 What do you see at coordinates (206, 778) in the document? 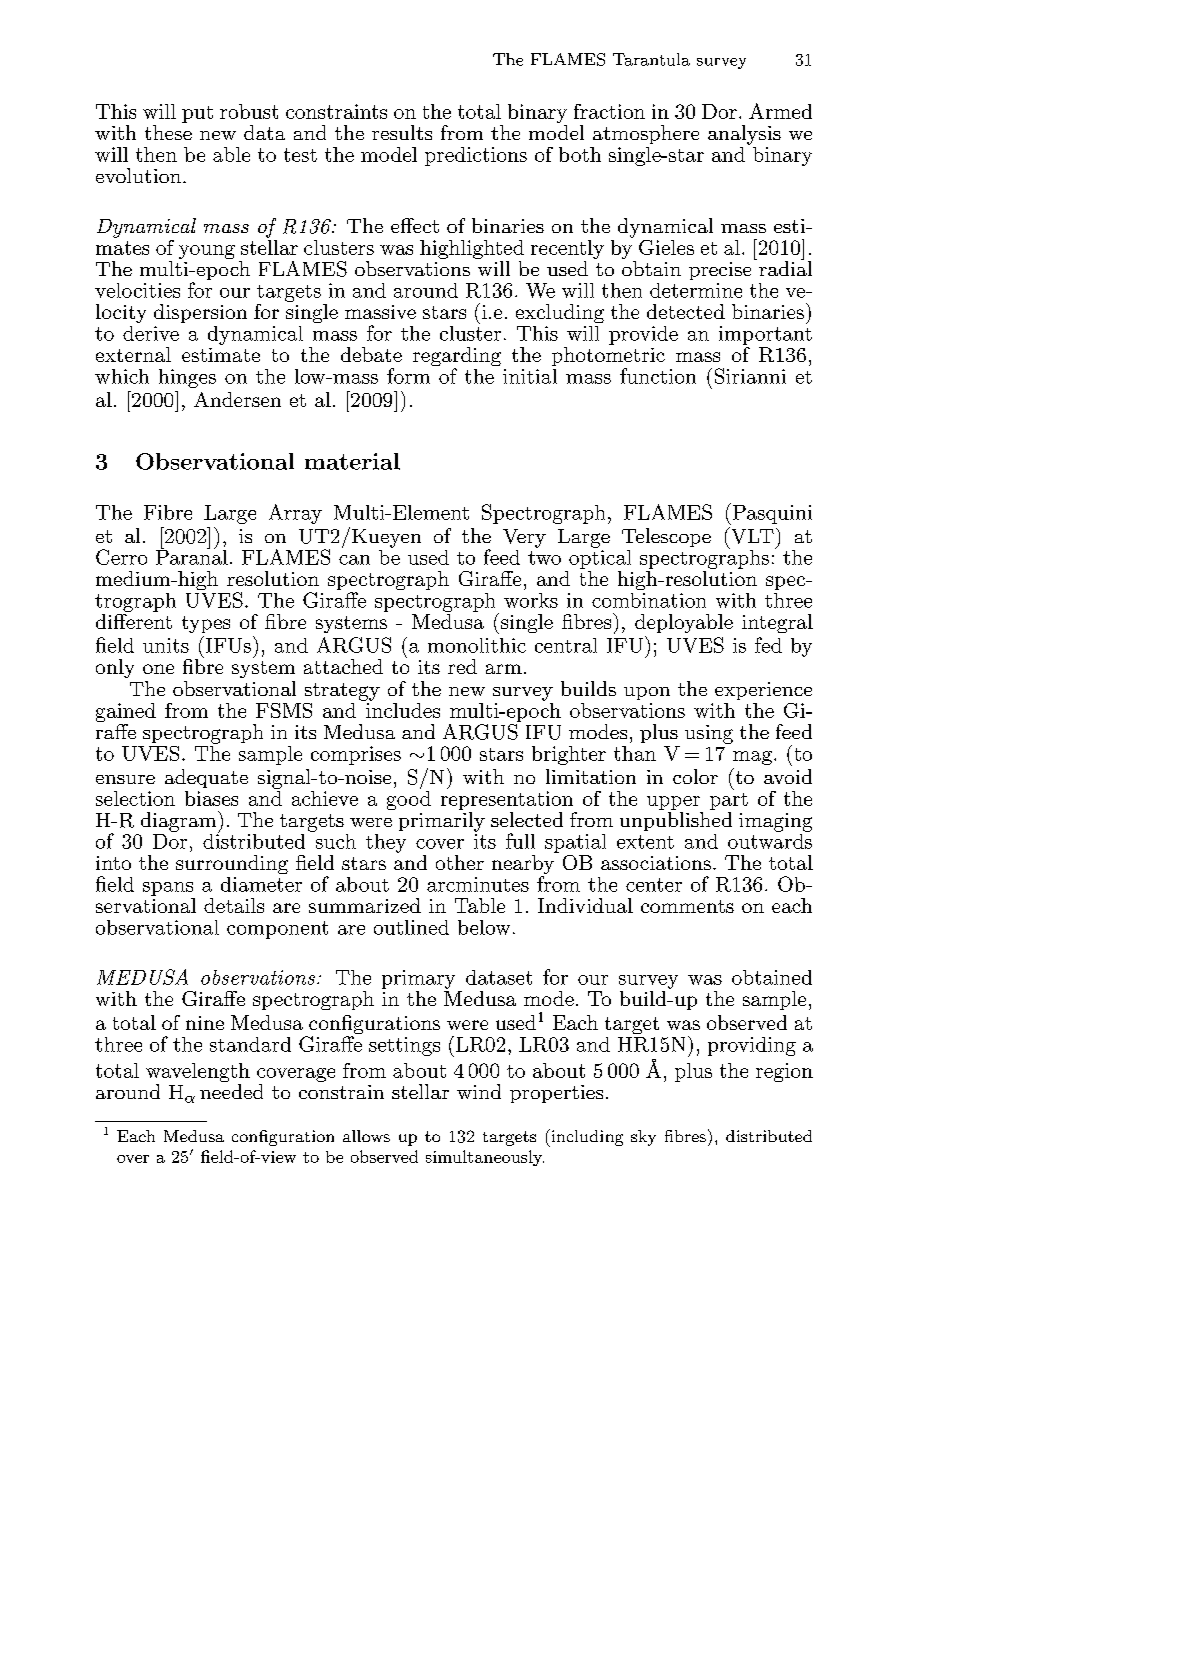
I see `adequate` at bounding box center [206, 778].
